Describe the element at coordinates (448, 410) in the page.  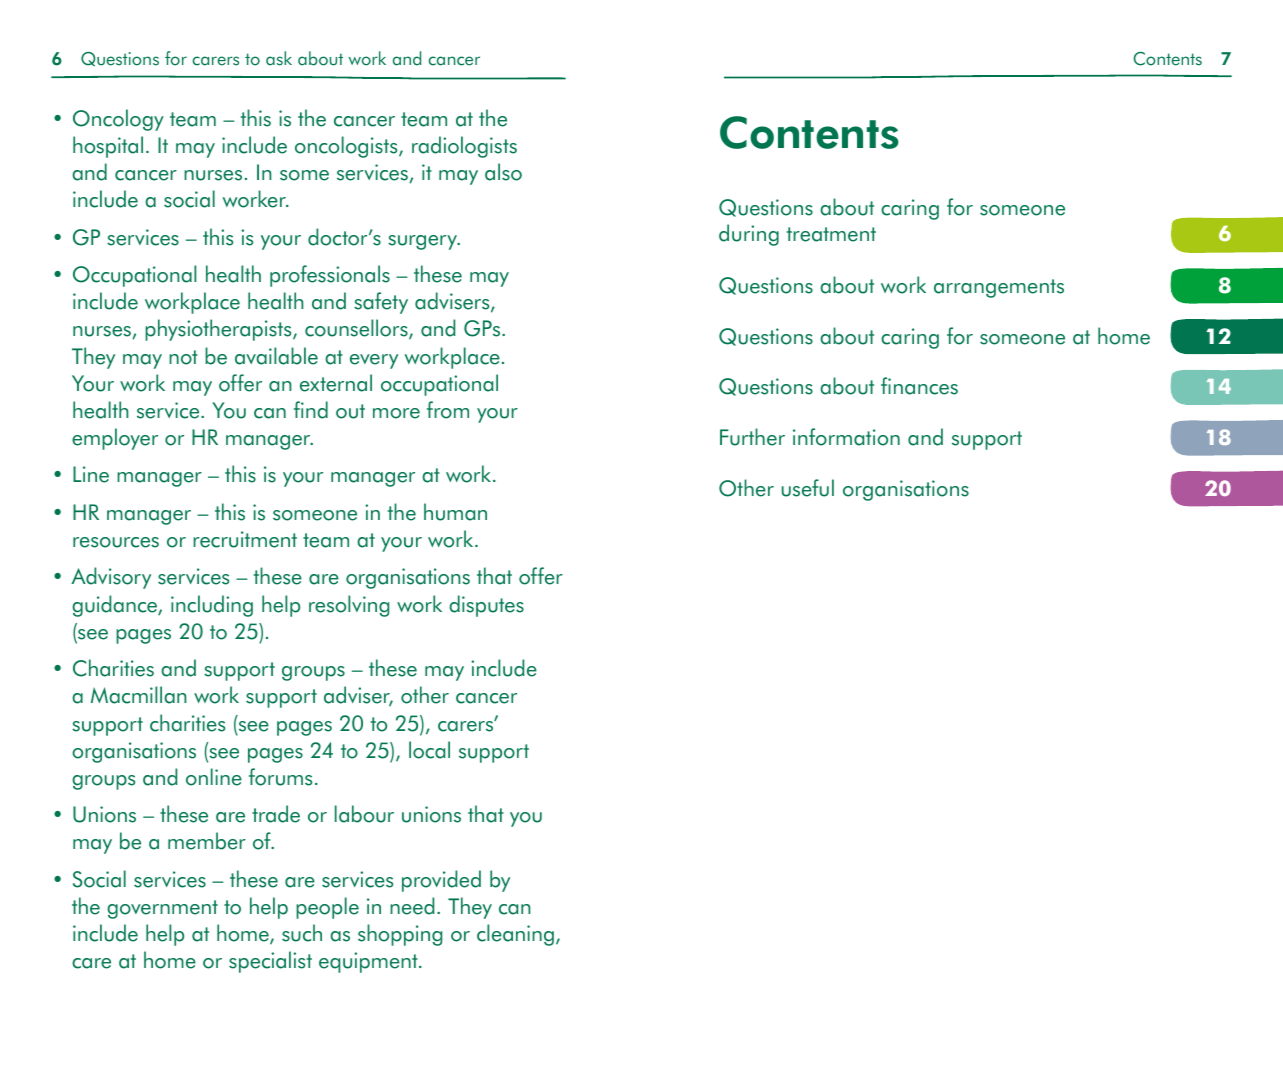
I see `from` at that location.
